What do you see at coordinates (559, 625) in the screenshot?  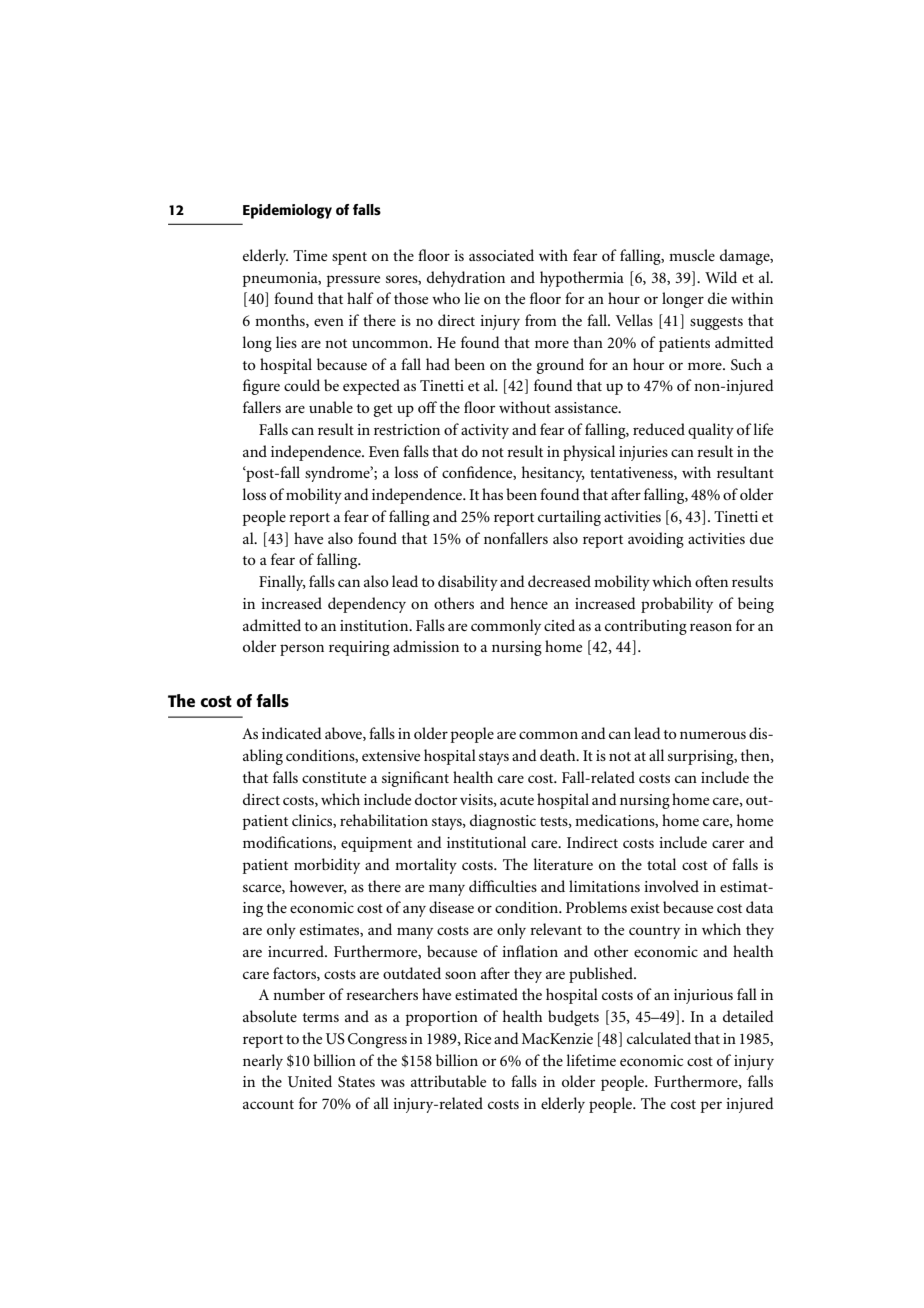 I see `cited` at bounding box center [559, 625].
